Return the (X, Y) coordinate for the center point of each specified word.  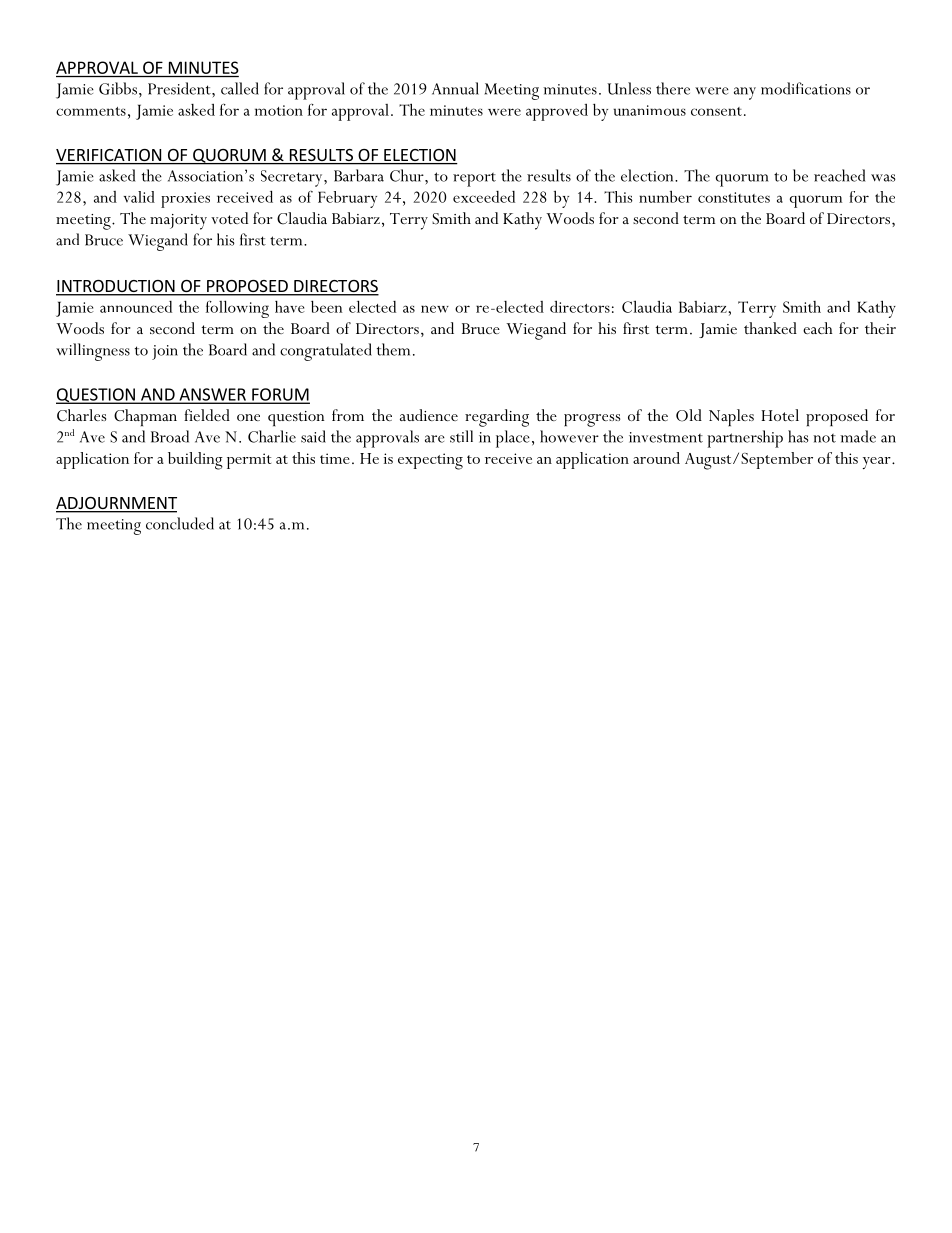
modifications (806, 88)
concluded (180, 523)
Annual (455, 88)
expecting (430, 461)
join (165, 352)
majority (178, 222)
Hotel (780, 415)
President (180, 88)
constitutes (734, 197)
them (393, 349)
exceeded (484, 197)
